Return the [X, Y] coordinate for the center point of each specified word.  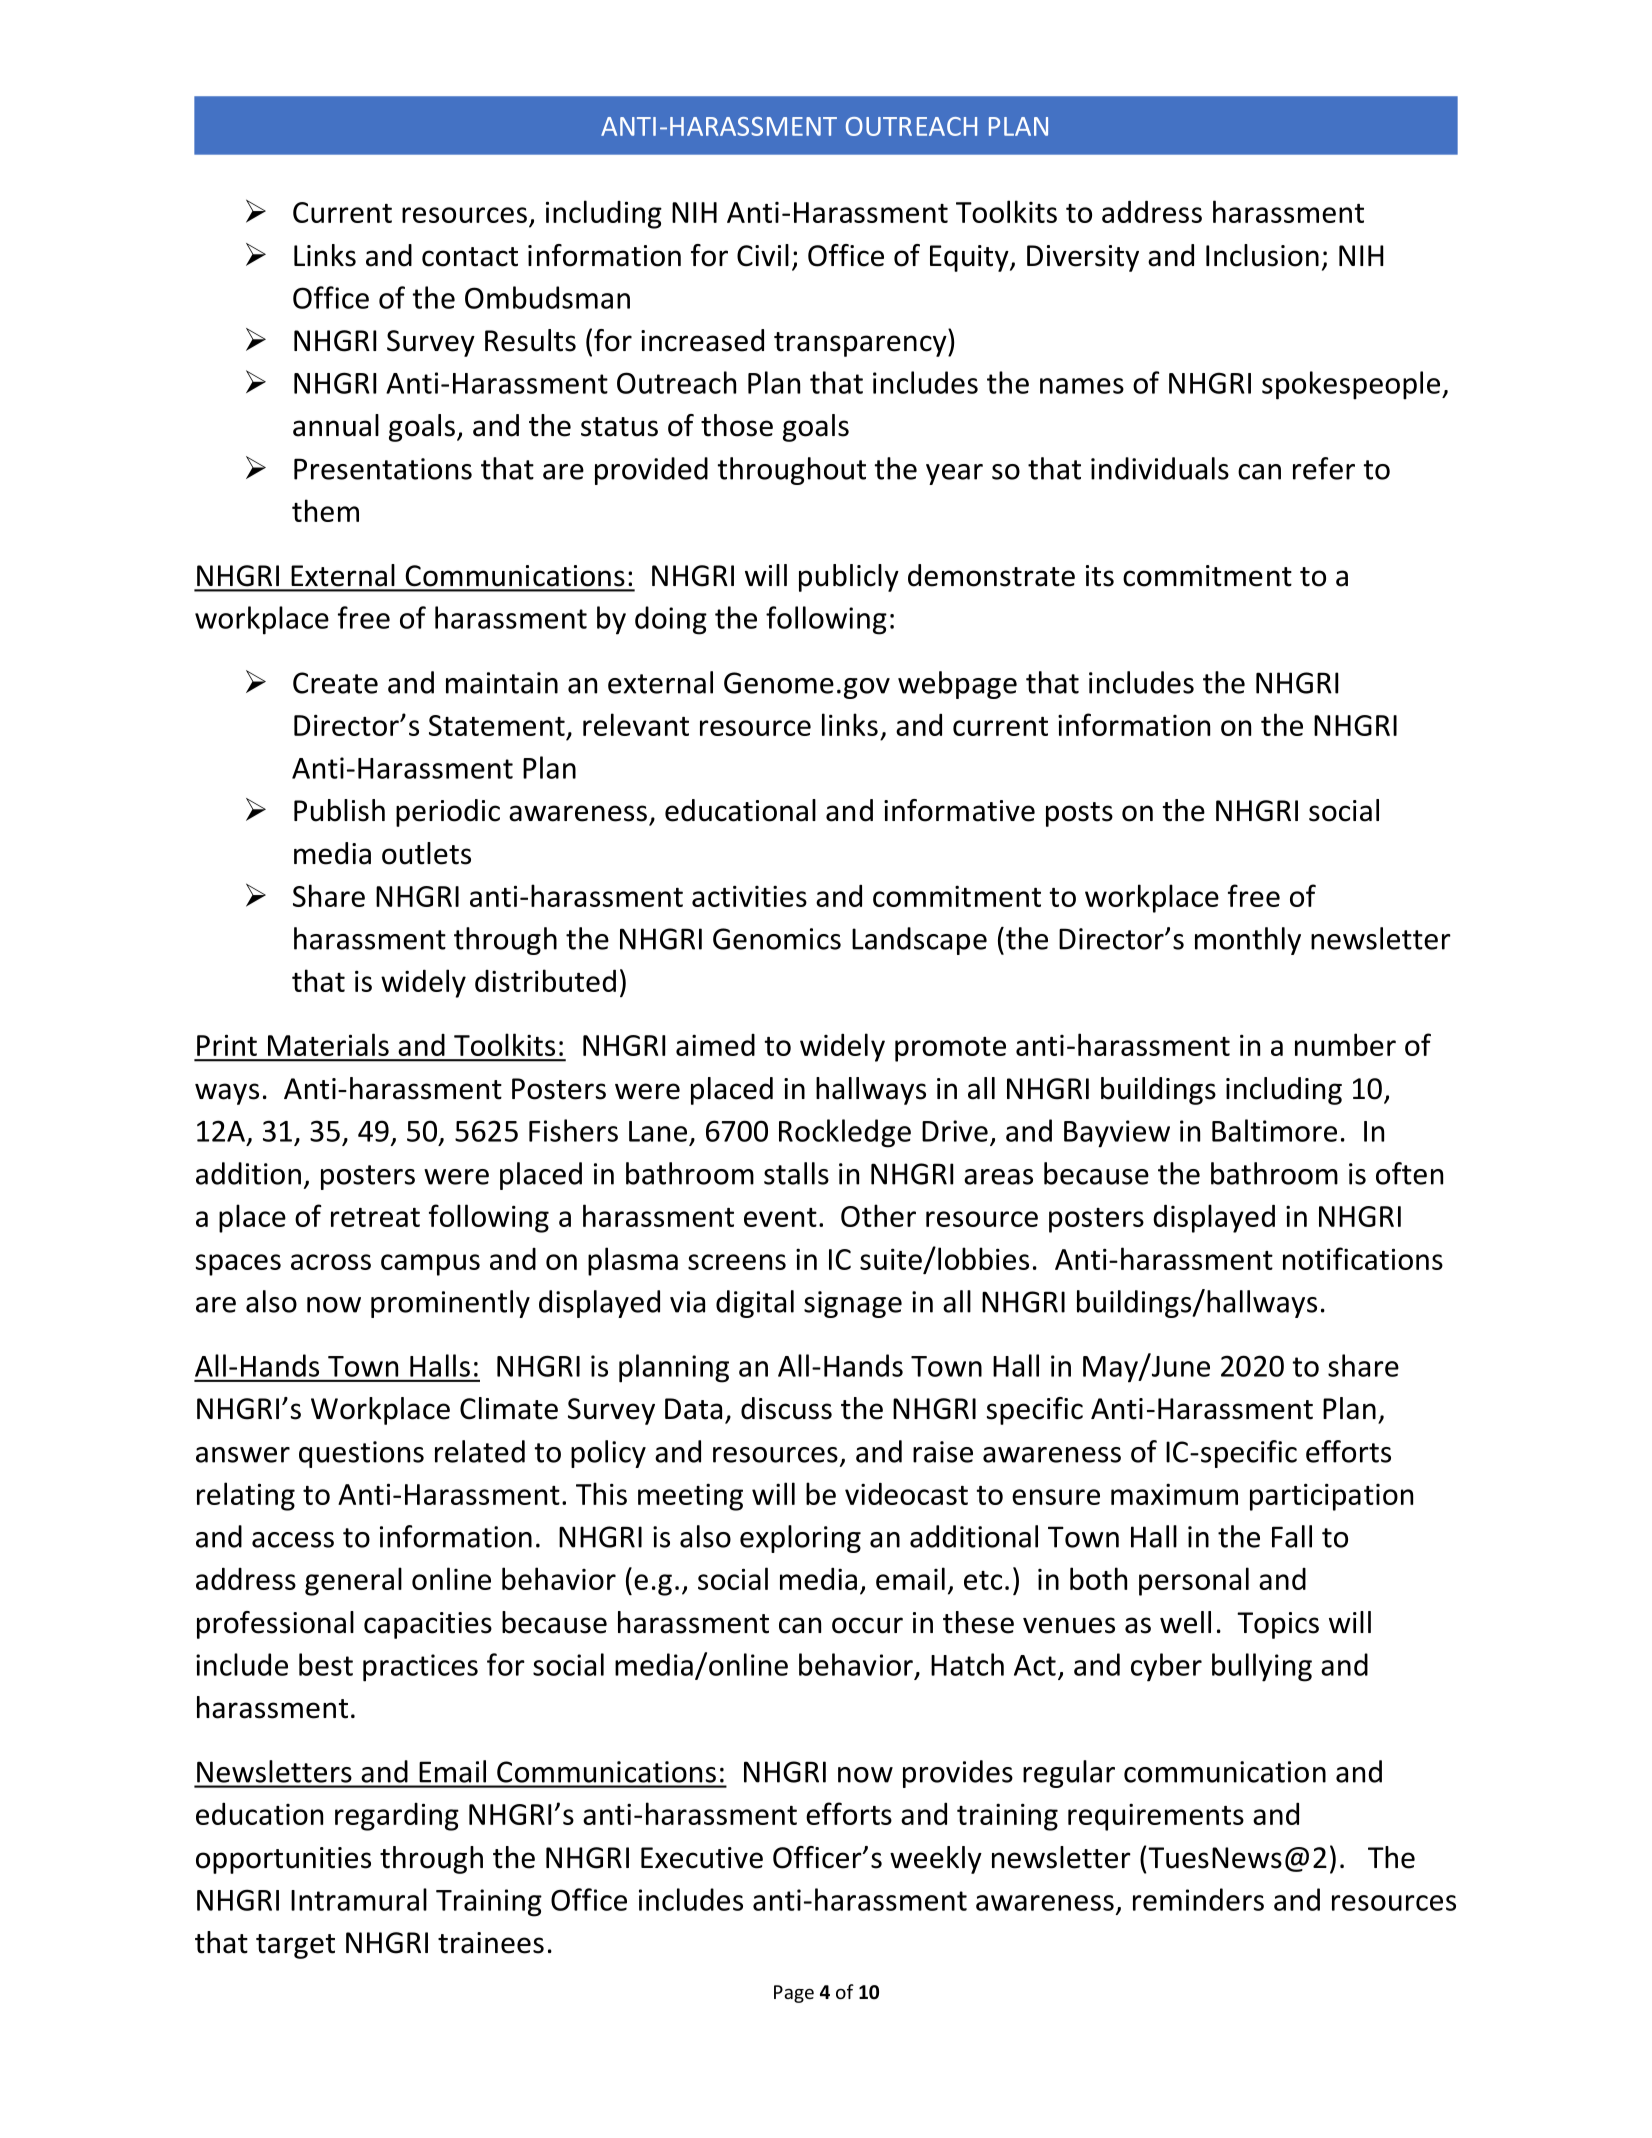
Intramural [359, 1899]
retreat [375, 1217]
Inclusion [1262, 255]
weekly [936, 1860]
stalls [796, 1173]
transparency [861, 344]
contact [470, 257]
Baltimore [1274, 1130]
